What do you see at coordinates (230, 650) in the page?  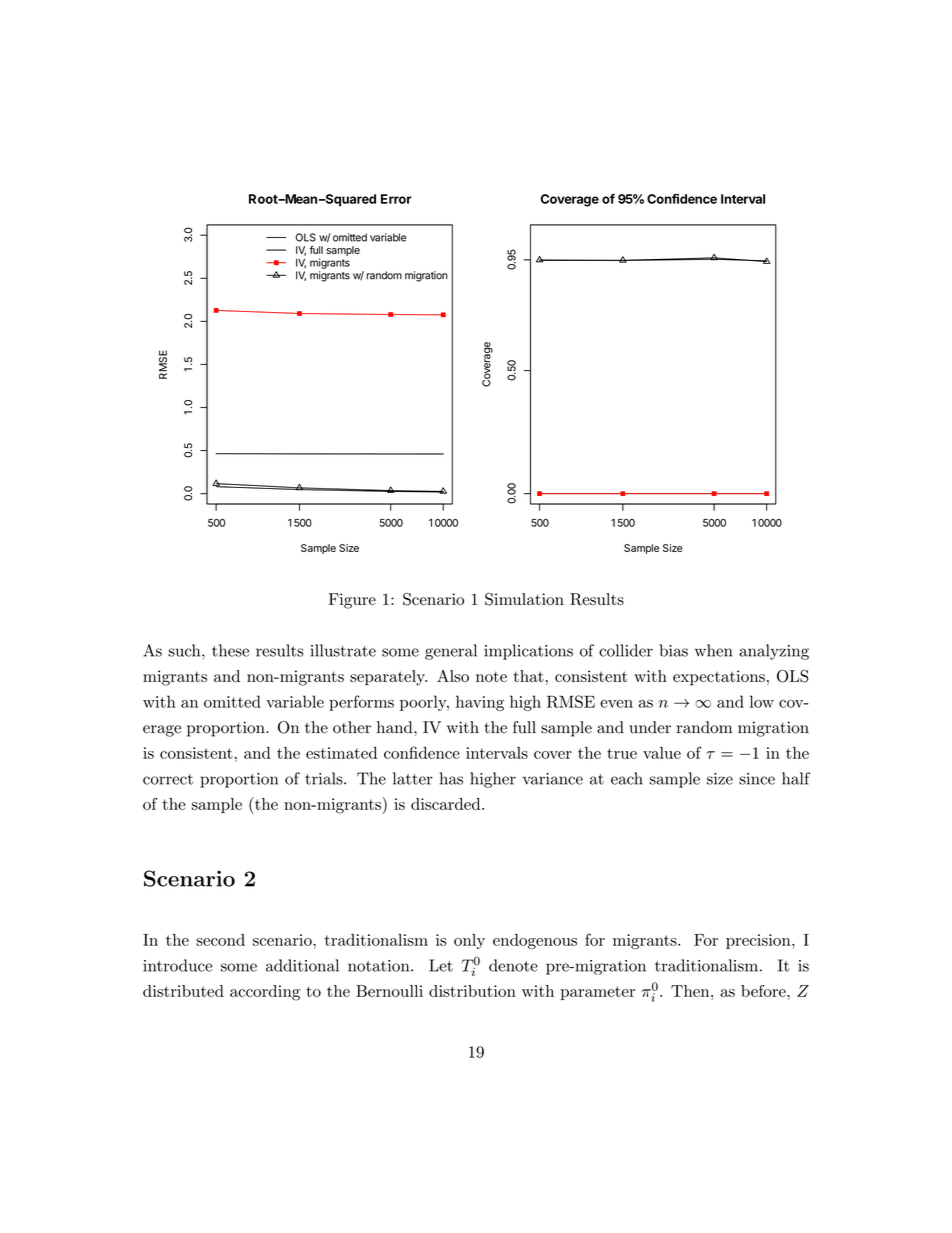 I see `these` at bounding box center [230, 650].
